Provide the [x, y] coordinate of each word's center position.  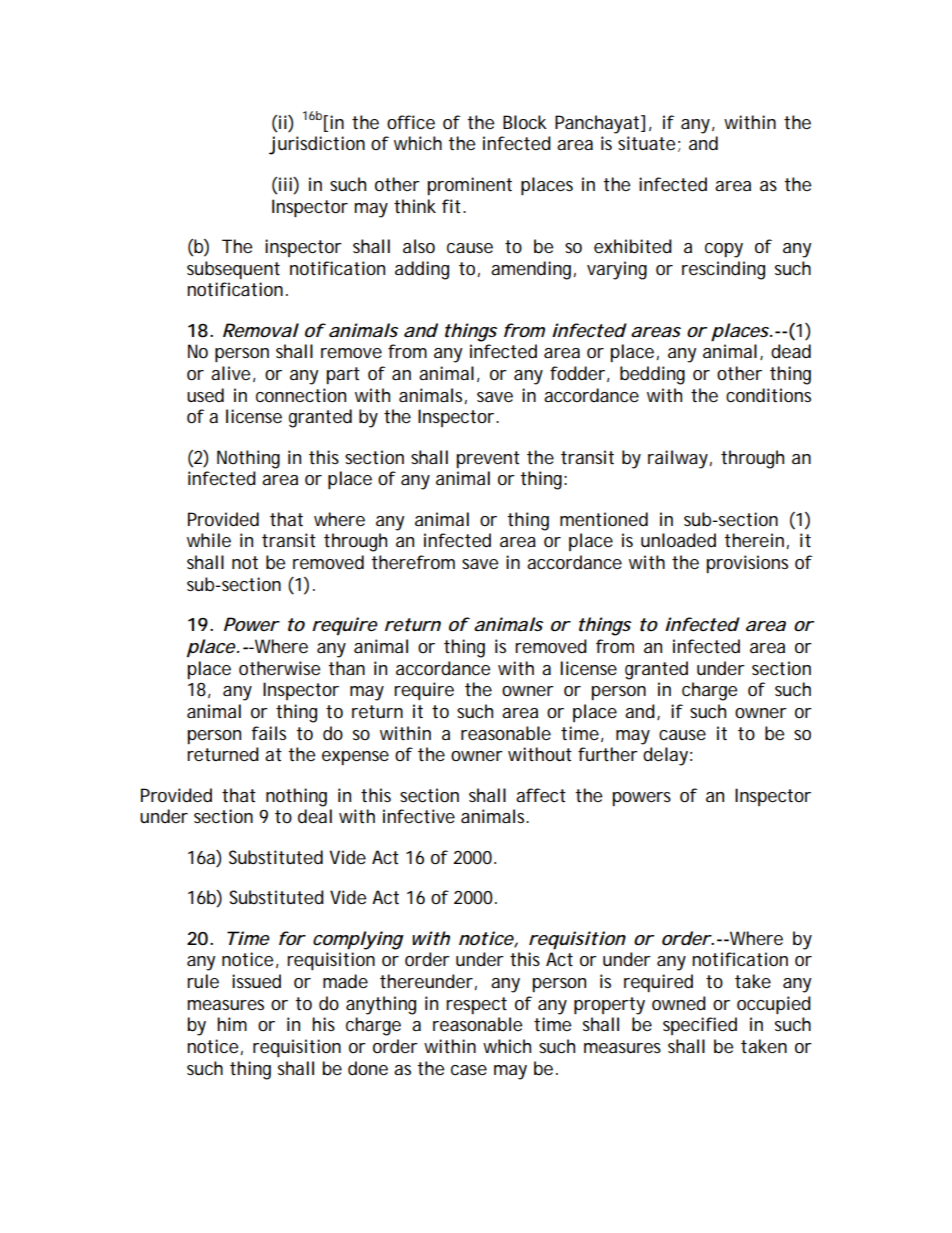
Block [525, 122]
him [232, 1024]
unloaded [678, 540]
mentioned [604, 519]
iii [285, 184]
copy [724, 250]
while [209, 540]
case [469, 1070]
